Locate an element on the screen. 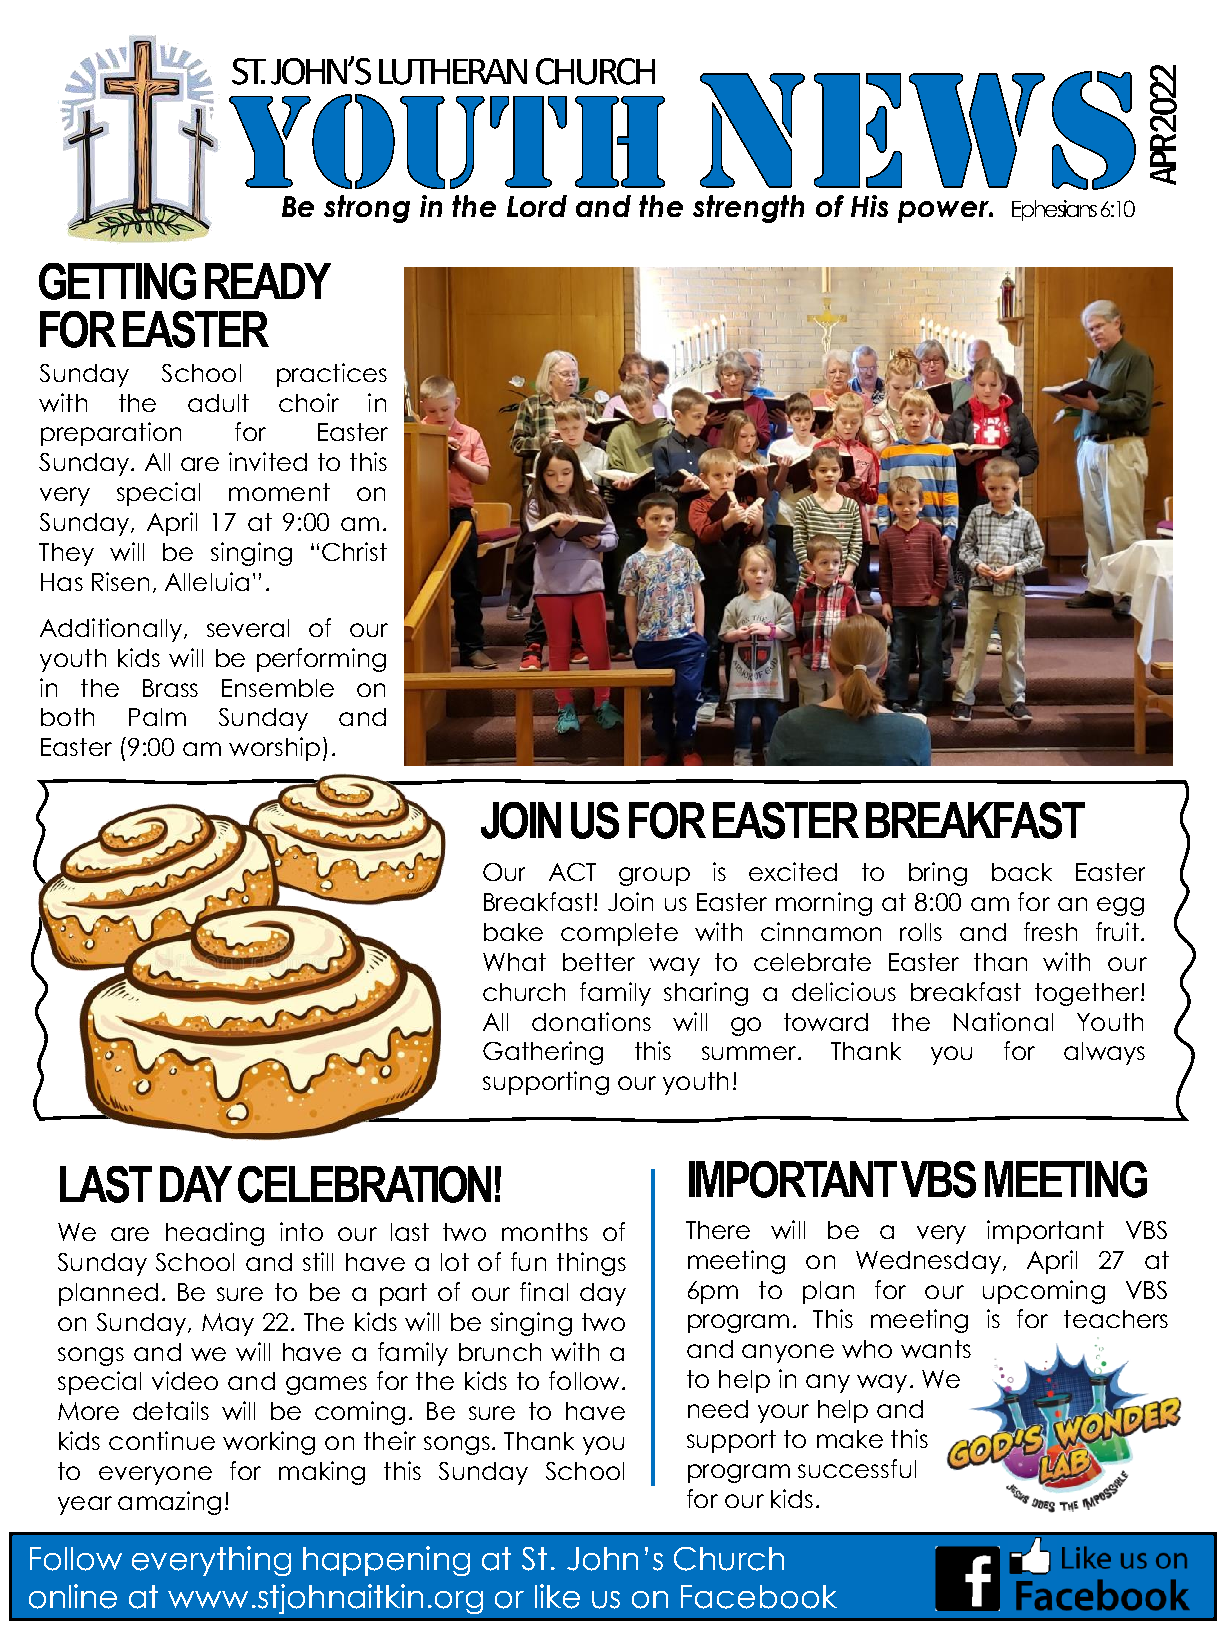  strong is located at coordinates (367, 209).
